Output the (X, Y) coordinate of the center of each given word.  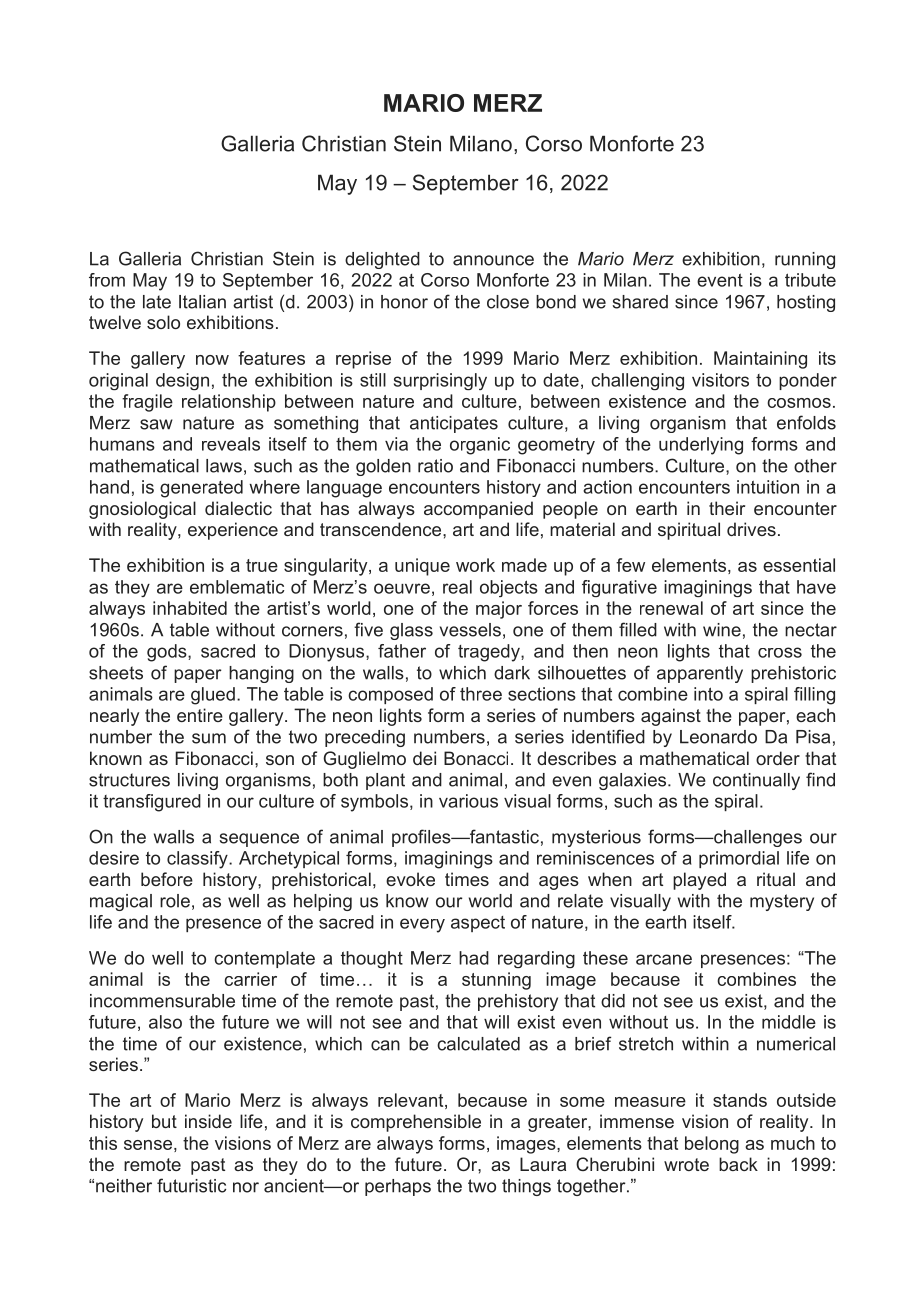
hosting (806, 303)
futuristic (191, 1185)
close (508, 302)
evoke (410, 879)
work (475, 565)
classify (198, 860)
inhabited (190, 608)
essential (799, 565)
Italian (202, 302)
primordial (739, 859)
